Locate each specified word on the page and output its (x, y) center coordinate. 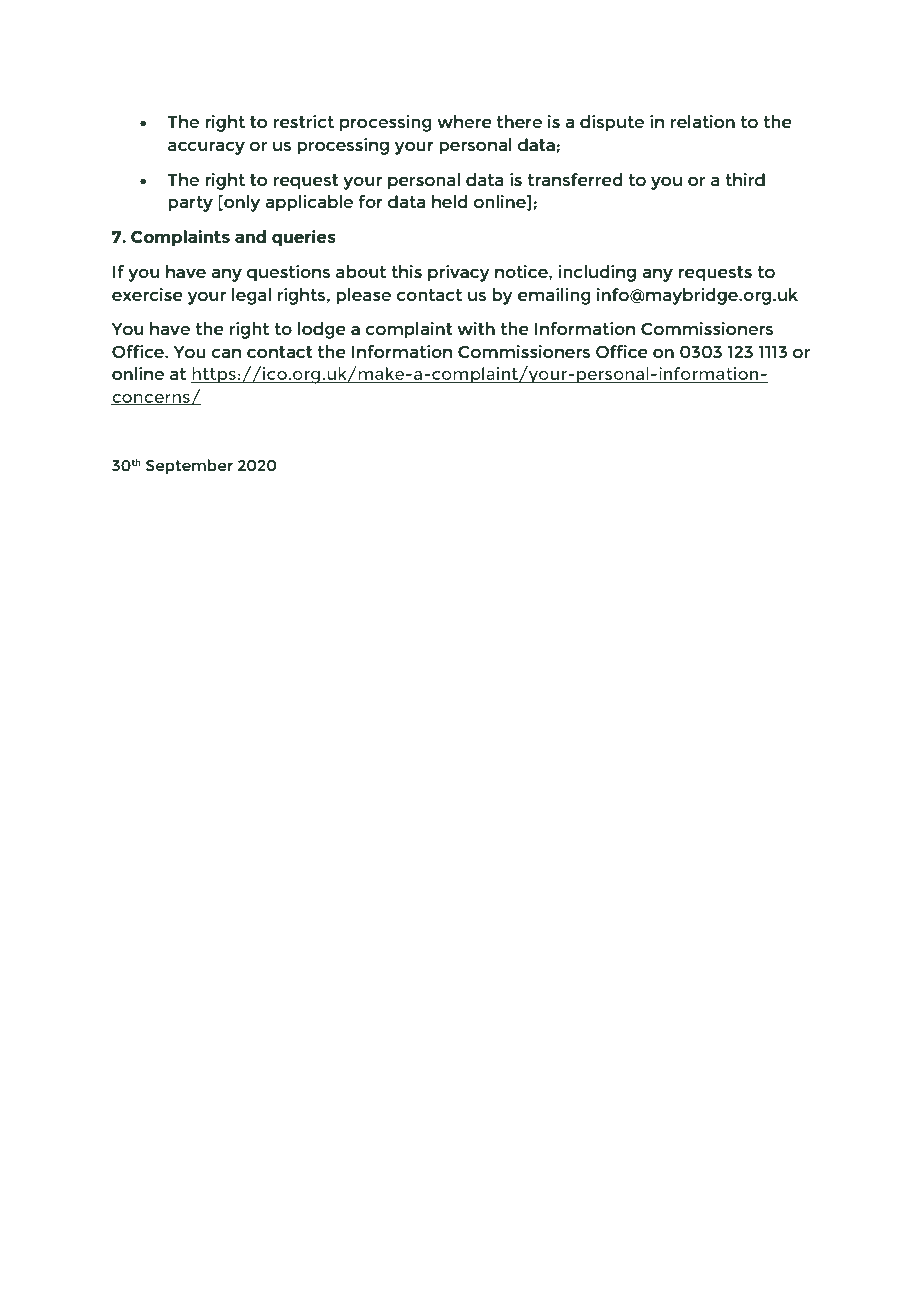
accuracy (206, 148)
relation (703, 121)
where (464, 121)
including (597, 273)
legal (251, 296)
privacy (459, 273)
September (189, 466)
